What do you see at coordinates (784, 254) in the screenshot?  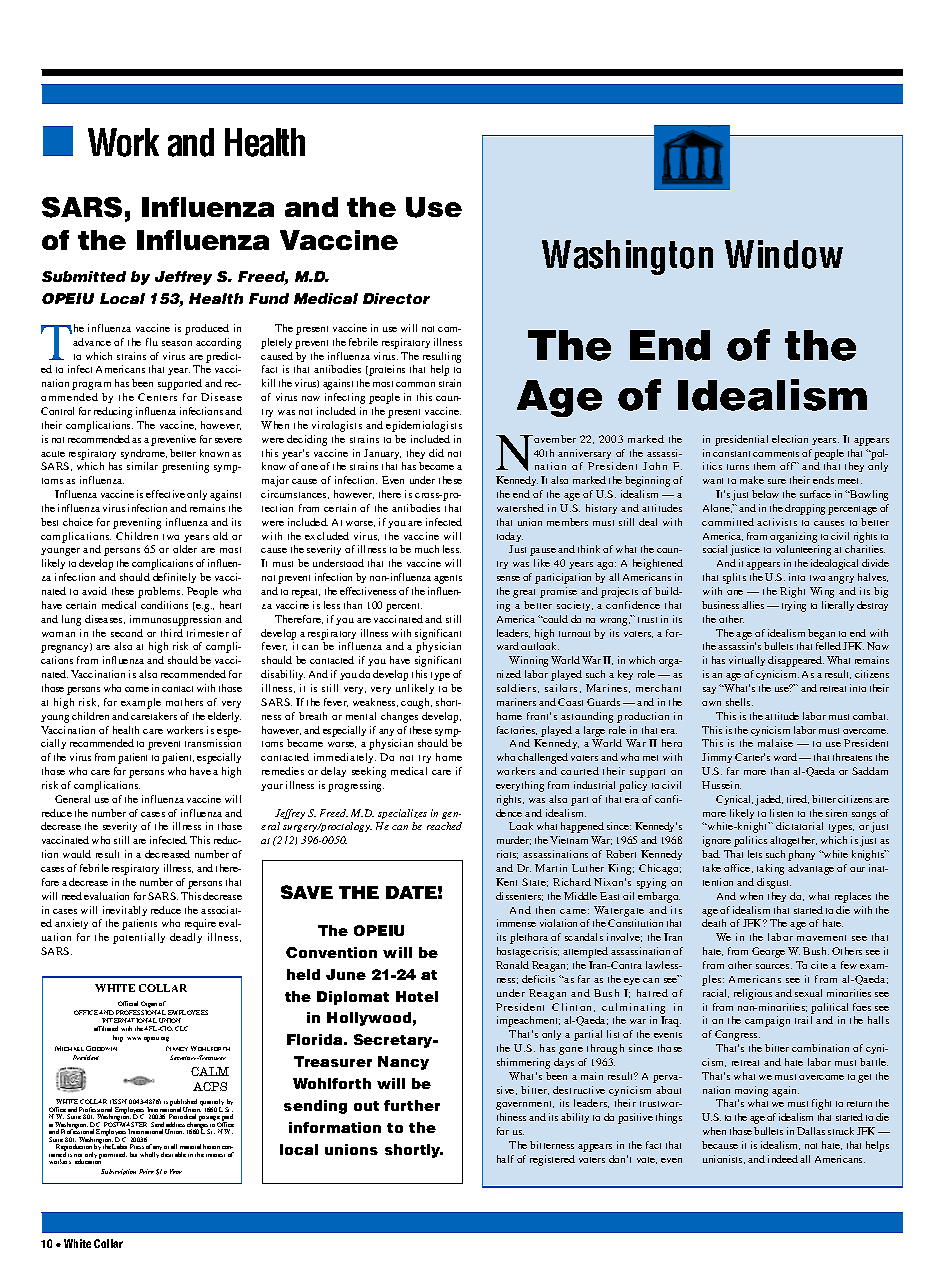 I see `Window` at bounding box center [784, 254].
